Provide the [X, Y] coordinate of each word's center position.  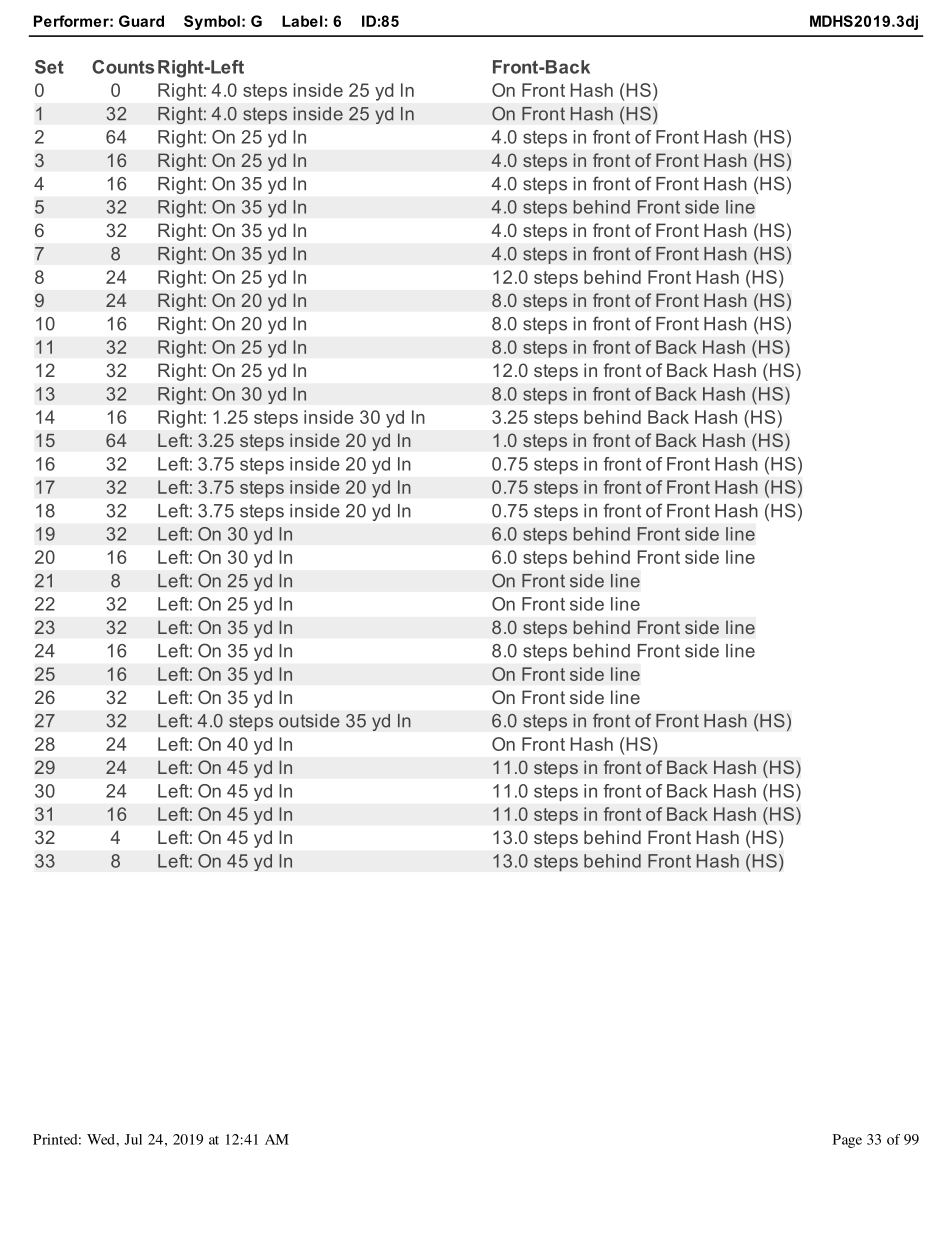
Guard [141, 21]
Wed [102, 1139]
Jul [133, 1139]
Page [847, 1141]
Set [49, 67]
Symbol [212, 22]
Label [302, 21]
